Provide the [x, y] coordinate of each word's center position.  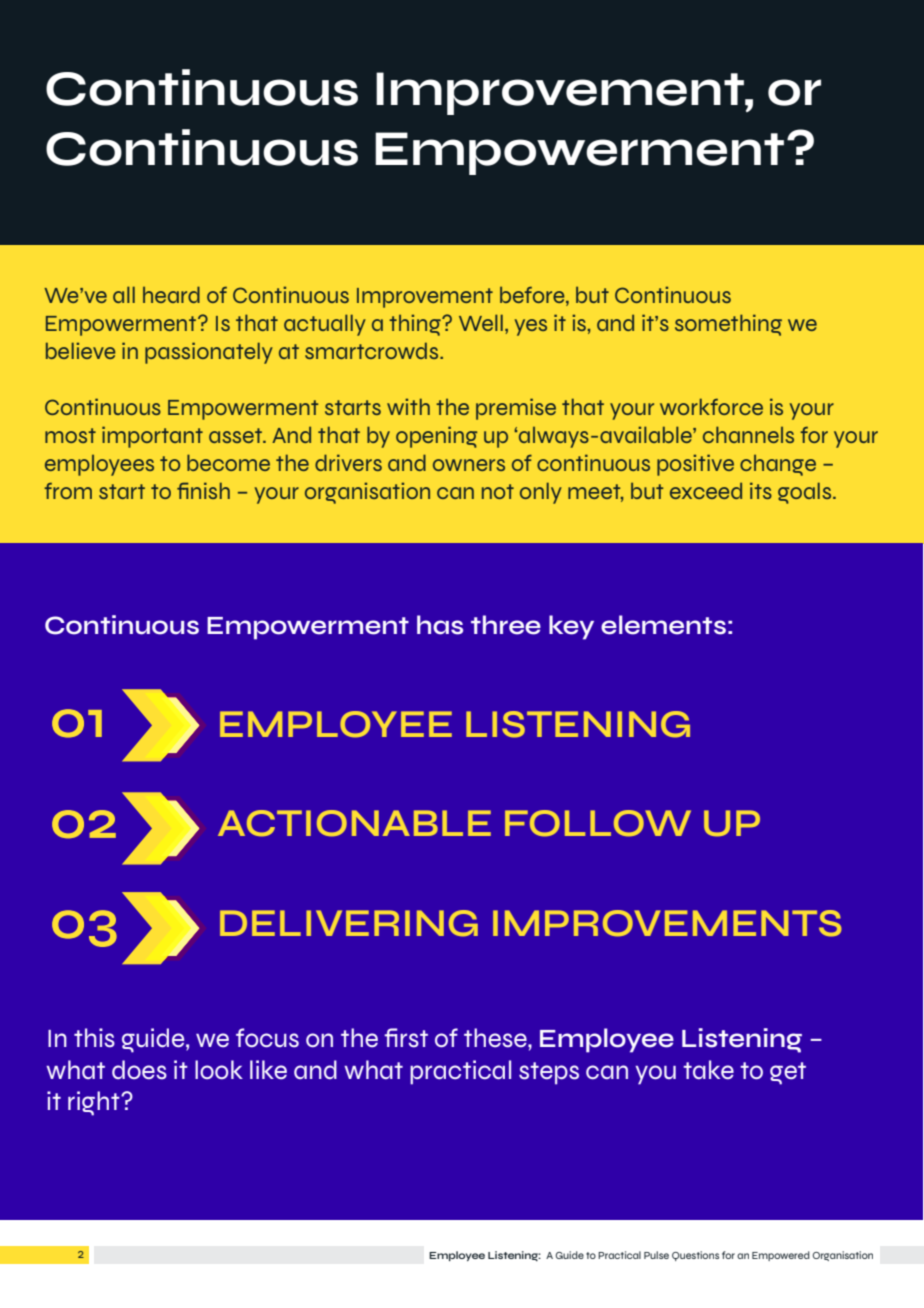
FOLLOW [598, 823]
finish [203, 490]
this [94, 1038]
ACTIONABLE [354, 823]
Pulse [656, 1255]
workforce [711, 406]
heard [171, 294]
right [95, 1103]
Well [481, 322]
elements [663, 625]
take [708, 1070]
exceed [706, 491]
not [498, 491]
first [406, 1038]
